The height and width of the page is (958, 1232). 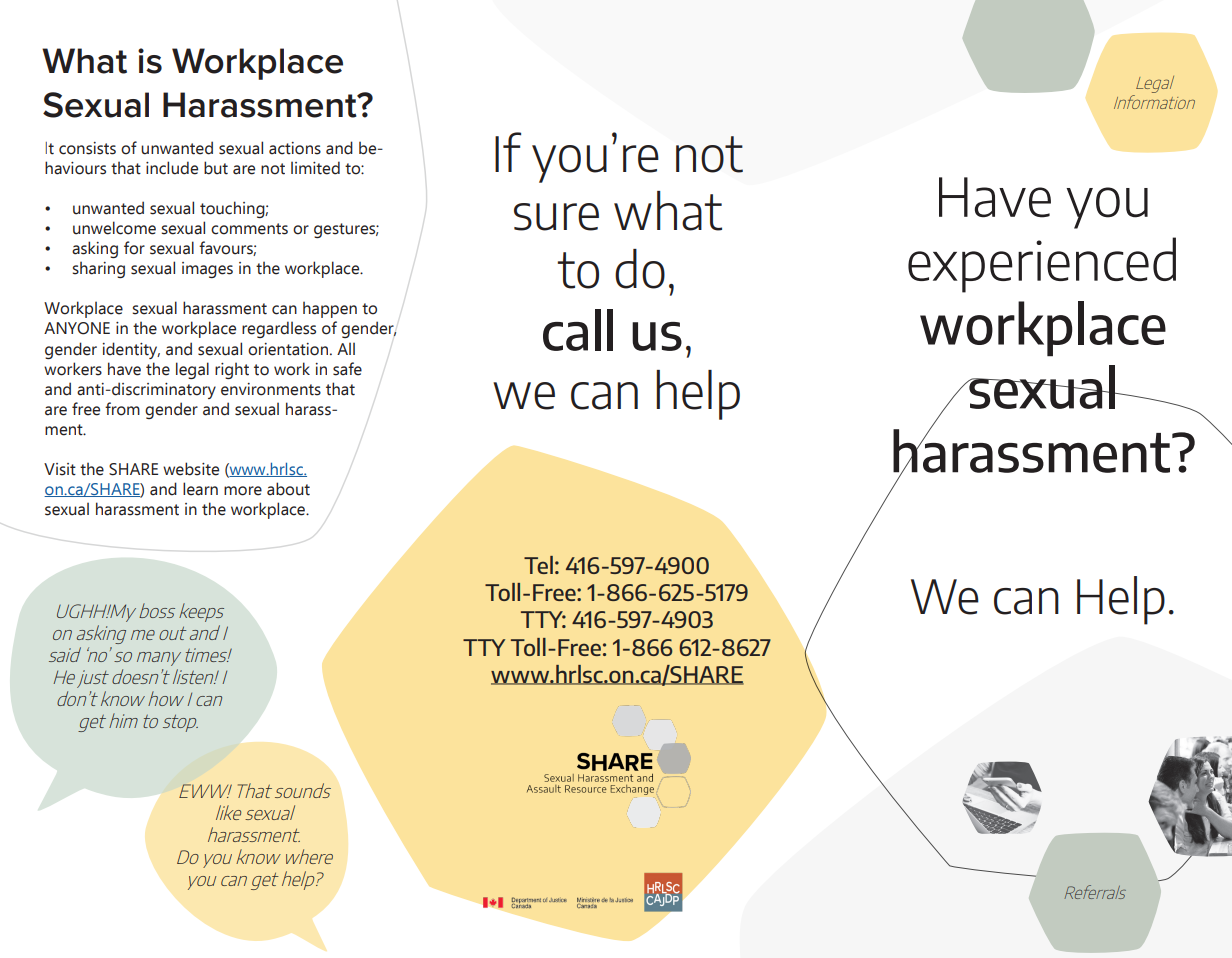 I want to click on learn, so click(x=200, y=489).
